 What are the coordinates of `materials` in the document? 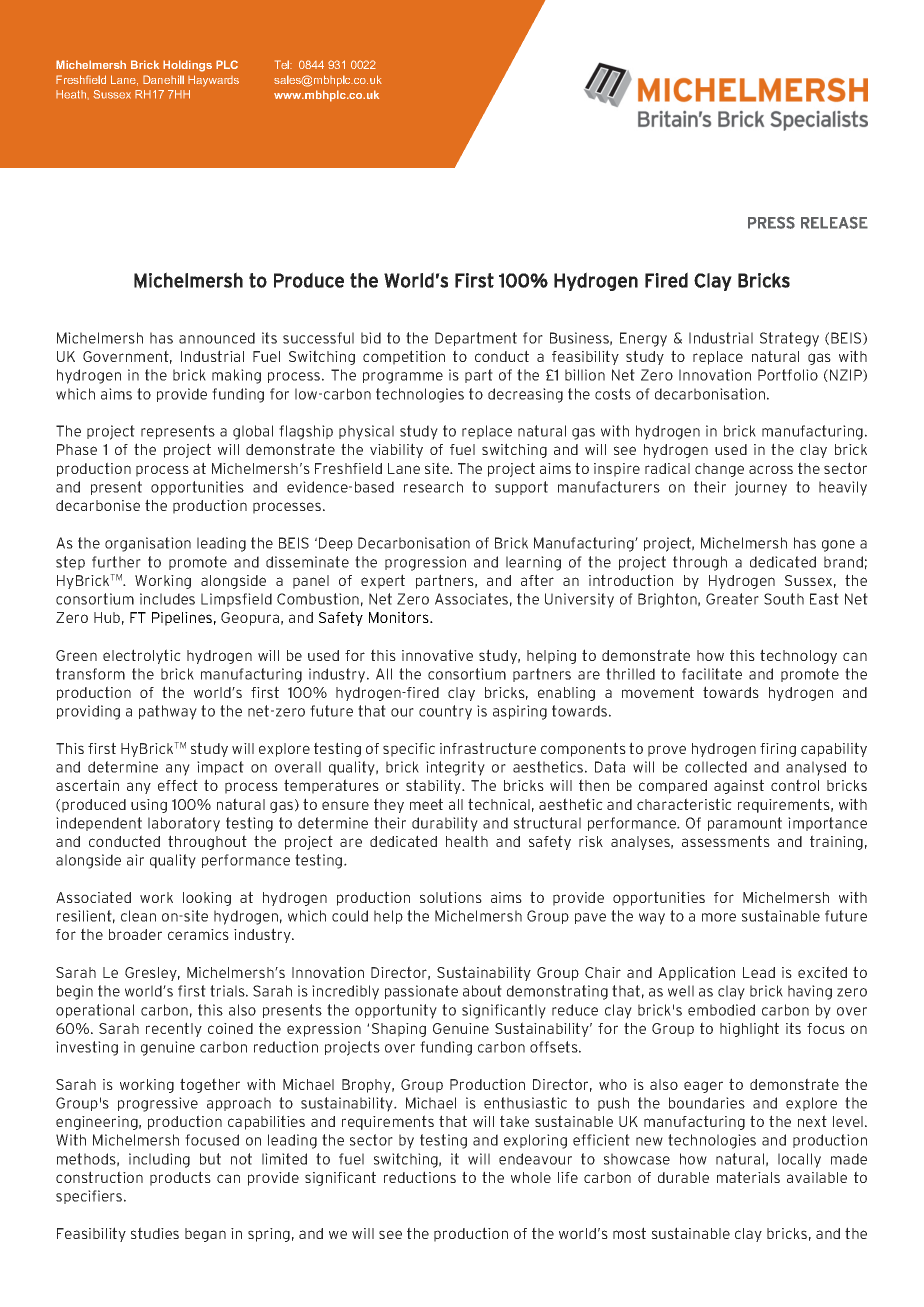 It's located at (748, 1177).
